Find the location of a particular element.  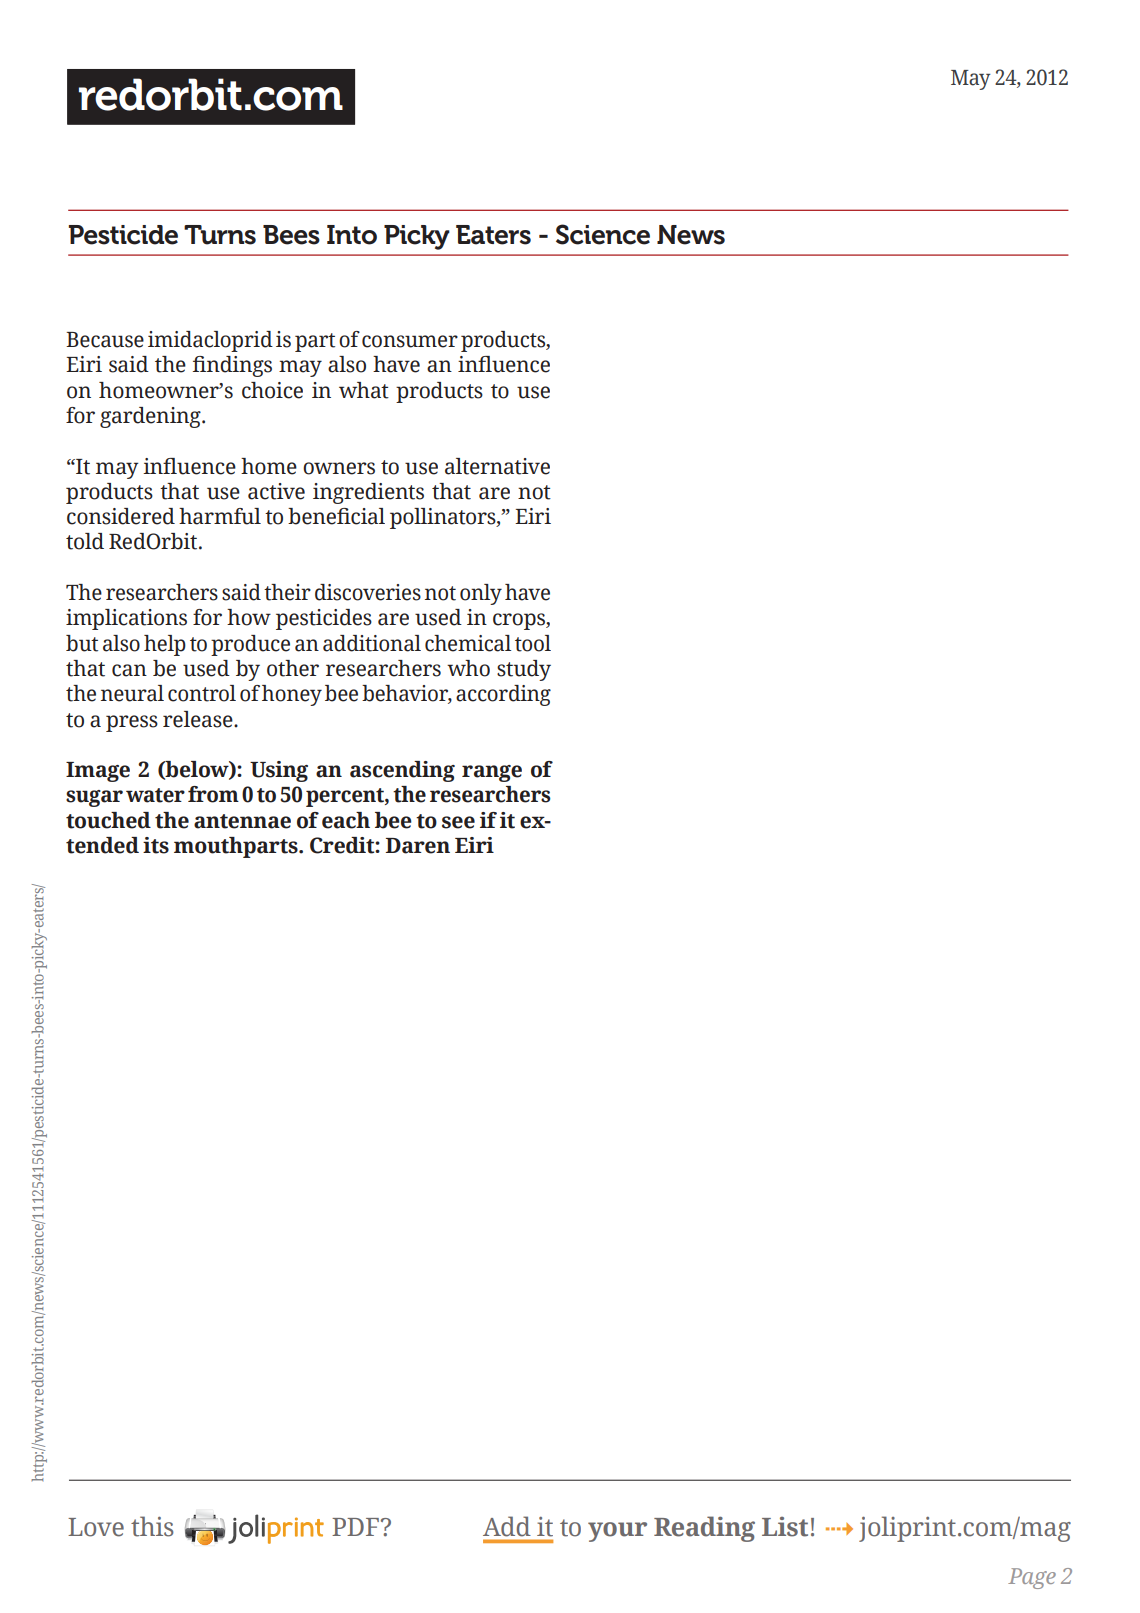

List is located at coordinates (785, 1527).
